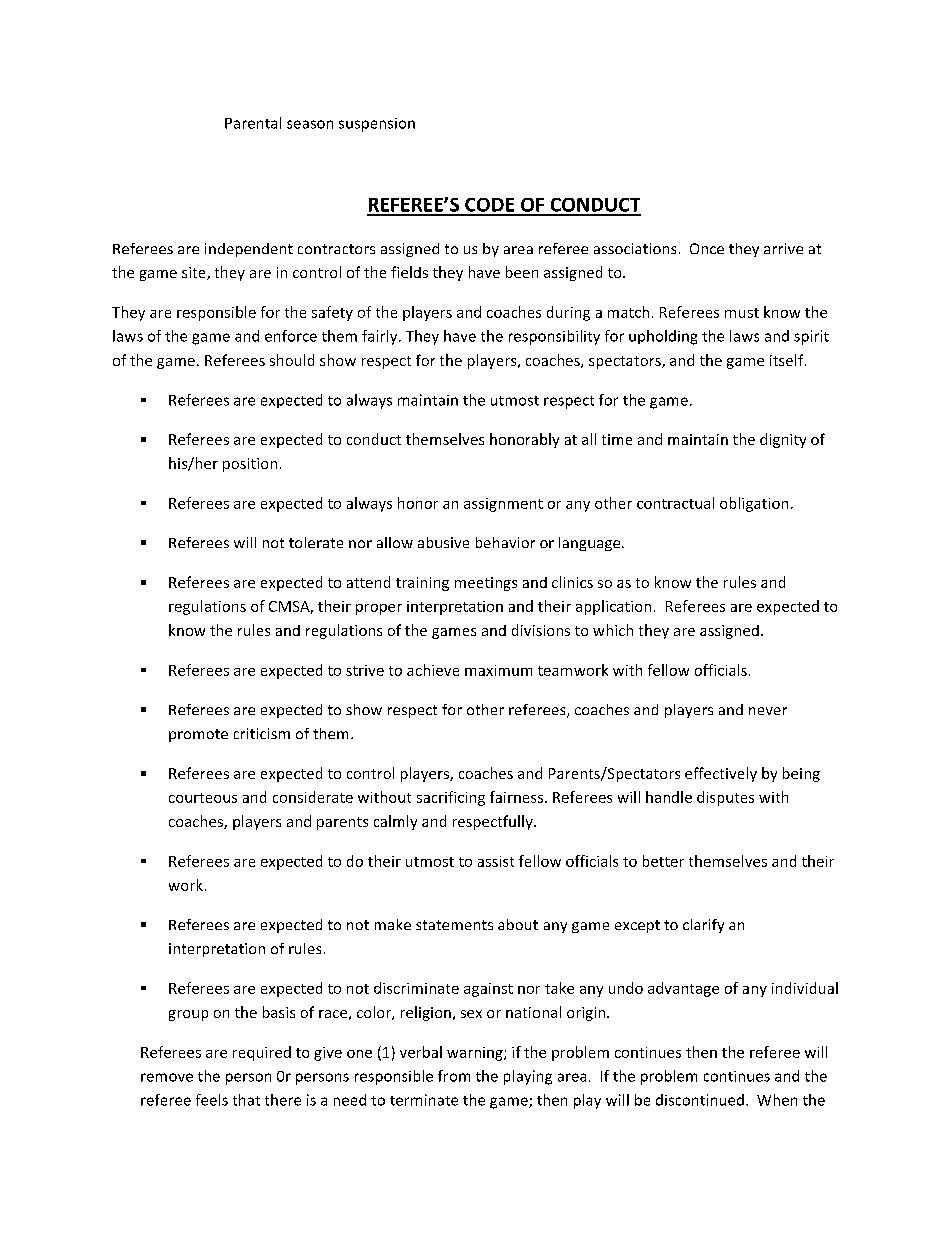 The width and height of the document is (952, 1233). I want to click on required, so click(262, 1053).
